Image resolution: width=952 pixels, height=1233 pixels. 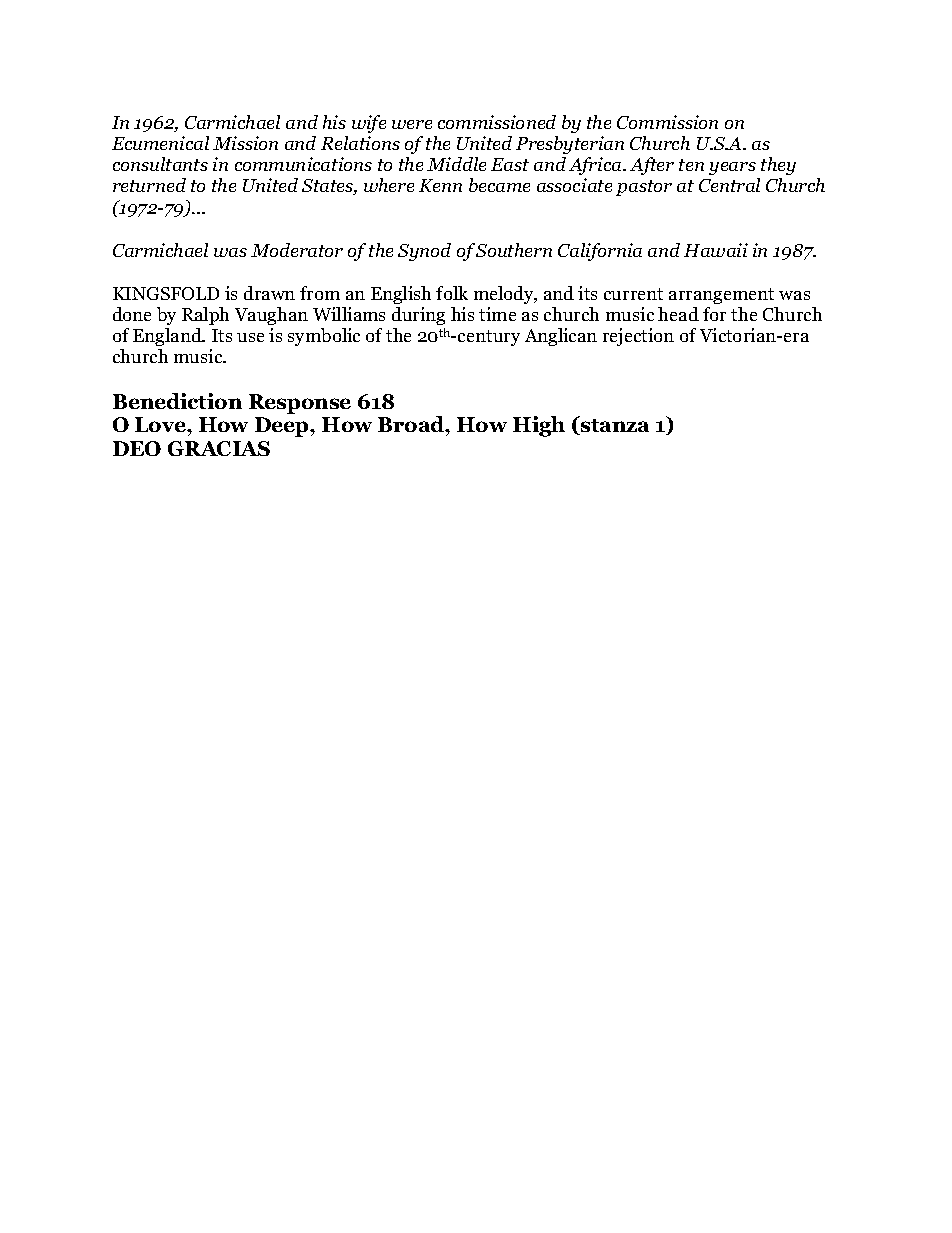 I want to click on Ecumenical, so click(x=160, y=143).
